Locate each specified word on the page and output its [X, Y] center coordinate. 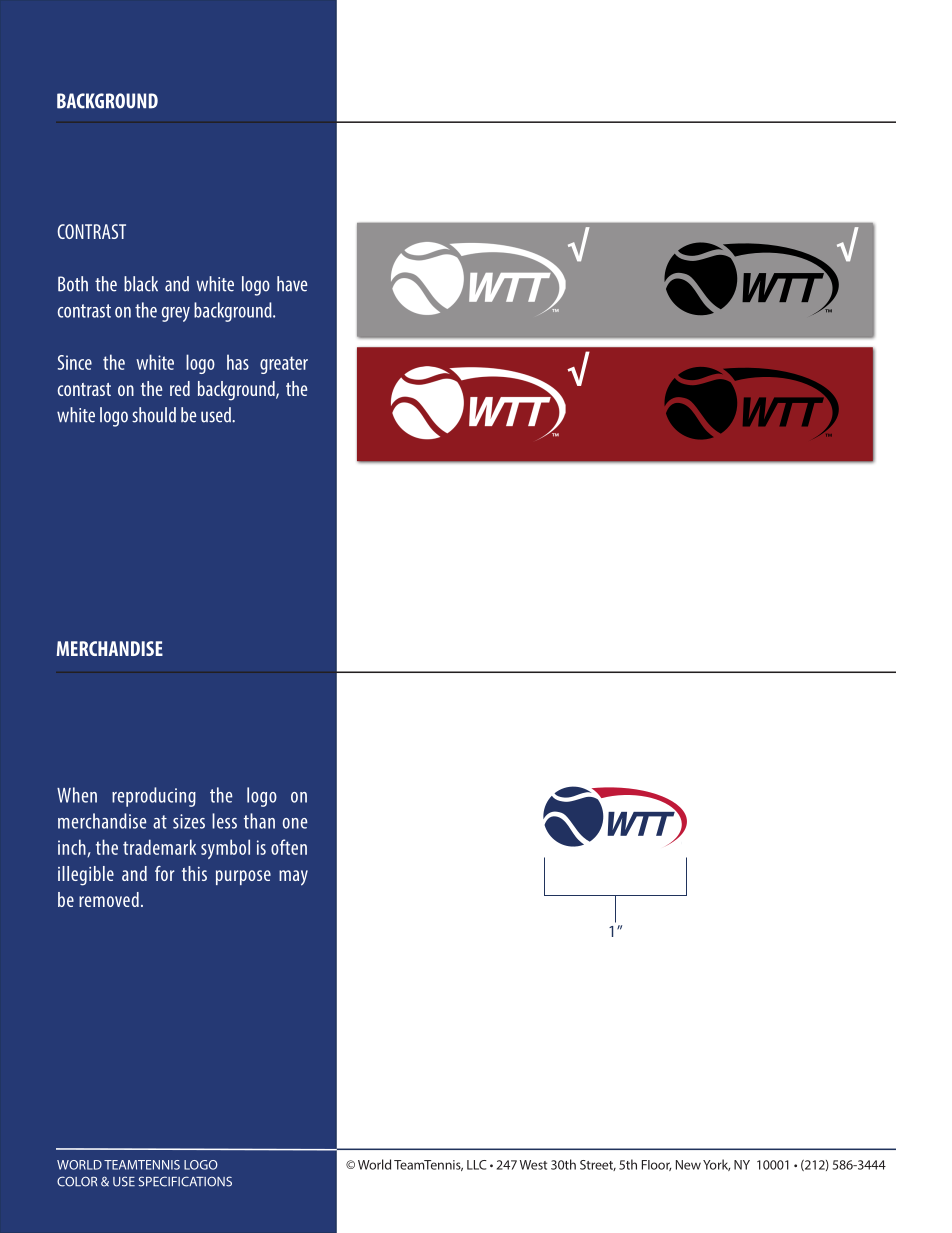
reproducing [154, 797]
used [217, 415]
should [154, 415]
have [292, 284]
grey [176, 314]
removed [109, 899]
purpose [243, 877]
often [289, 847]
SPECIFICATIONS [185, 1181]
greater [284, 365]
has [238, 362]
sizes [189, 821]
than [259, 821]
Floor [656, 1165]
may [293, 878]
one [295, 823]
